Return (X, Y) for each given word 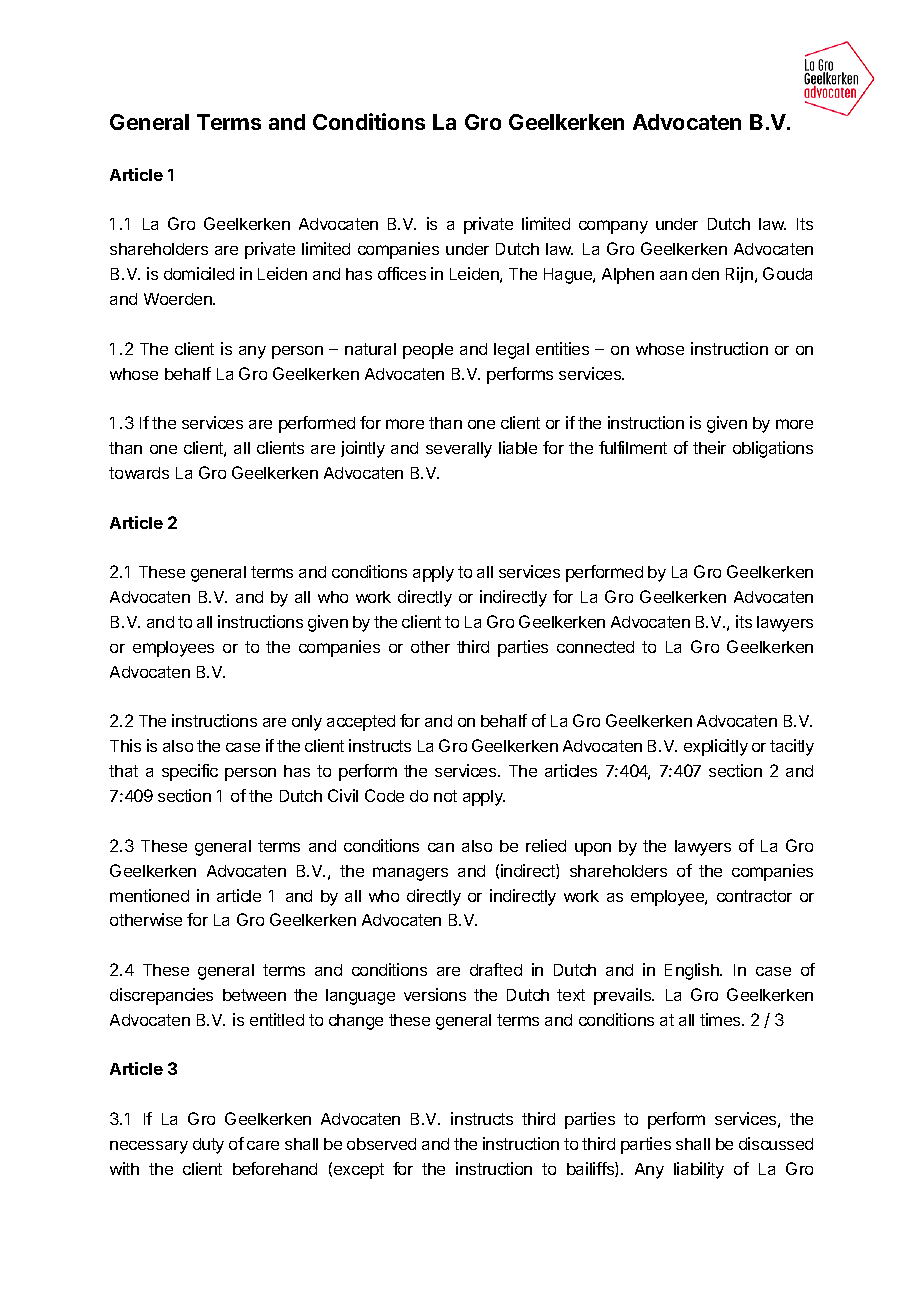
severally (459, 450)
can (441, 847)
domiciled (199, 273)
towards (139, 473)
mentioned (149, 895)
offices (402, 273)
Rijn (739, 275)
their (709, 447)
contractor (754, 896)
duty (208, 1146)
